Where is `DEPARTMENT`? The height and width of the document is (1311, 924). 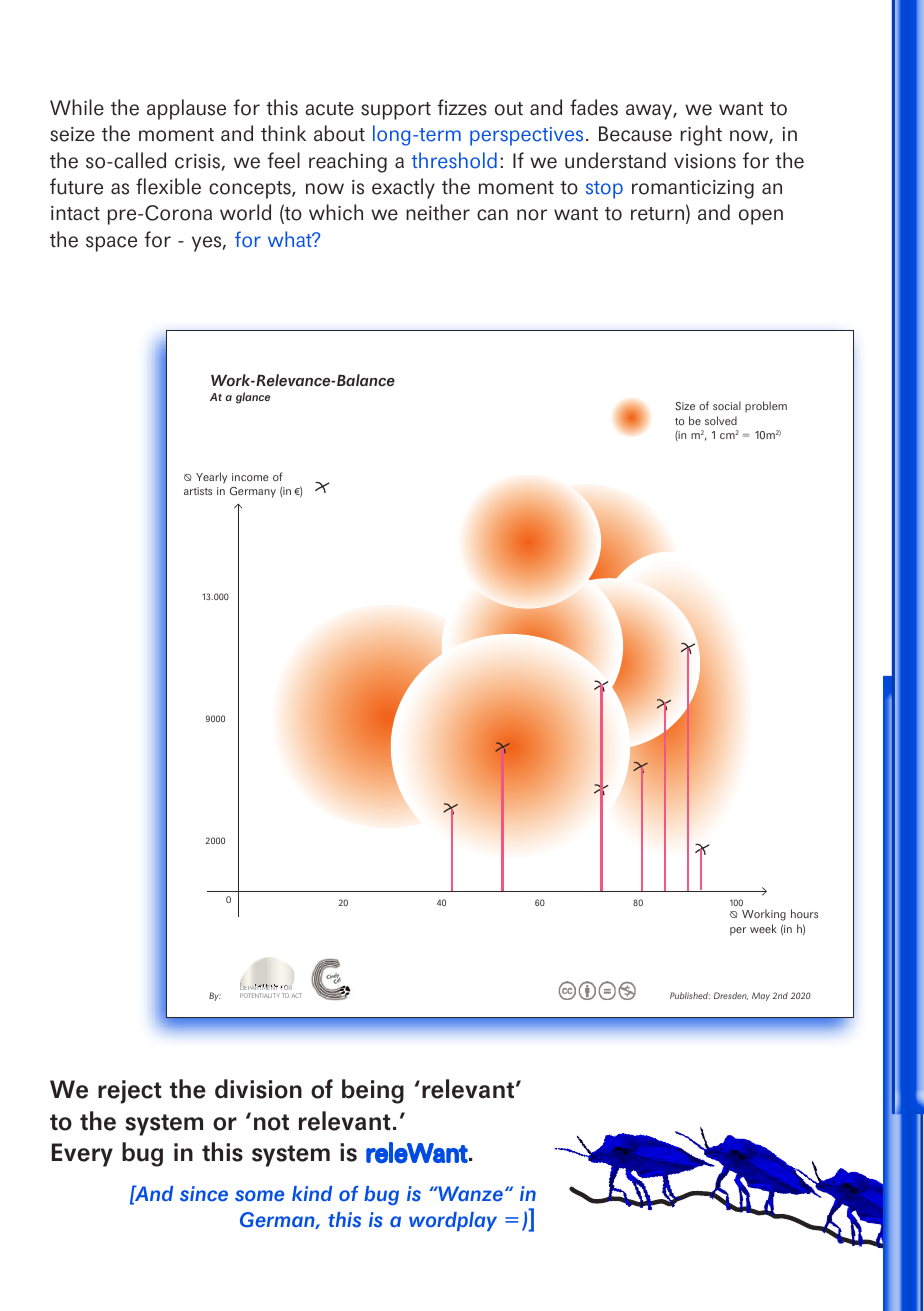 DEPARTMENT is located at coordinates (259, 987).
